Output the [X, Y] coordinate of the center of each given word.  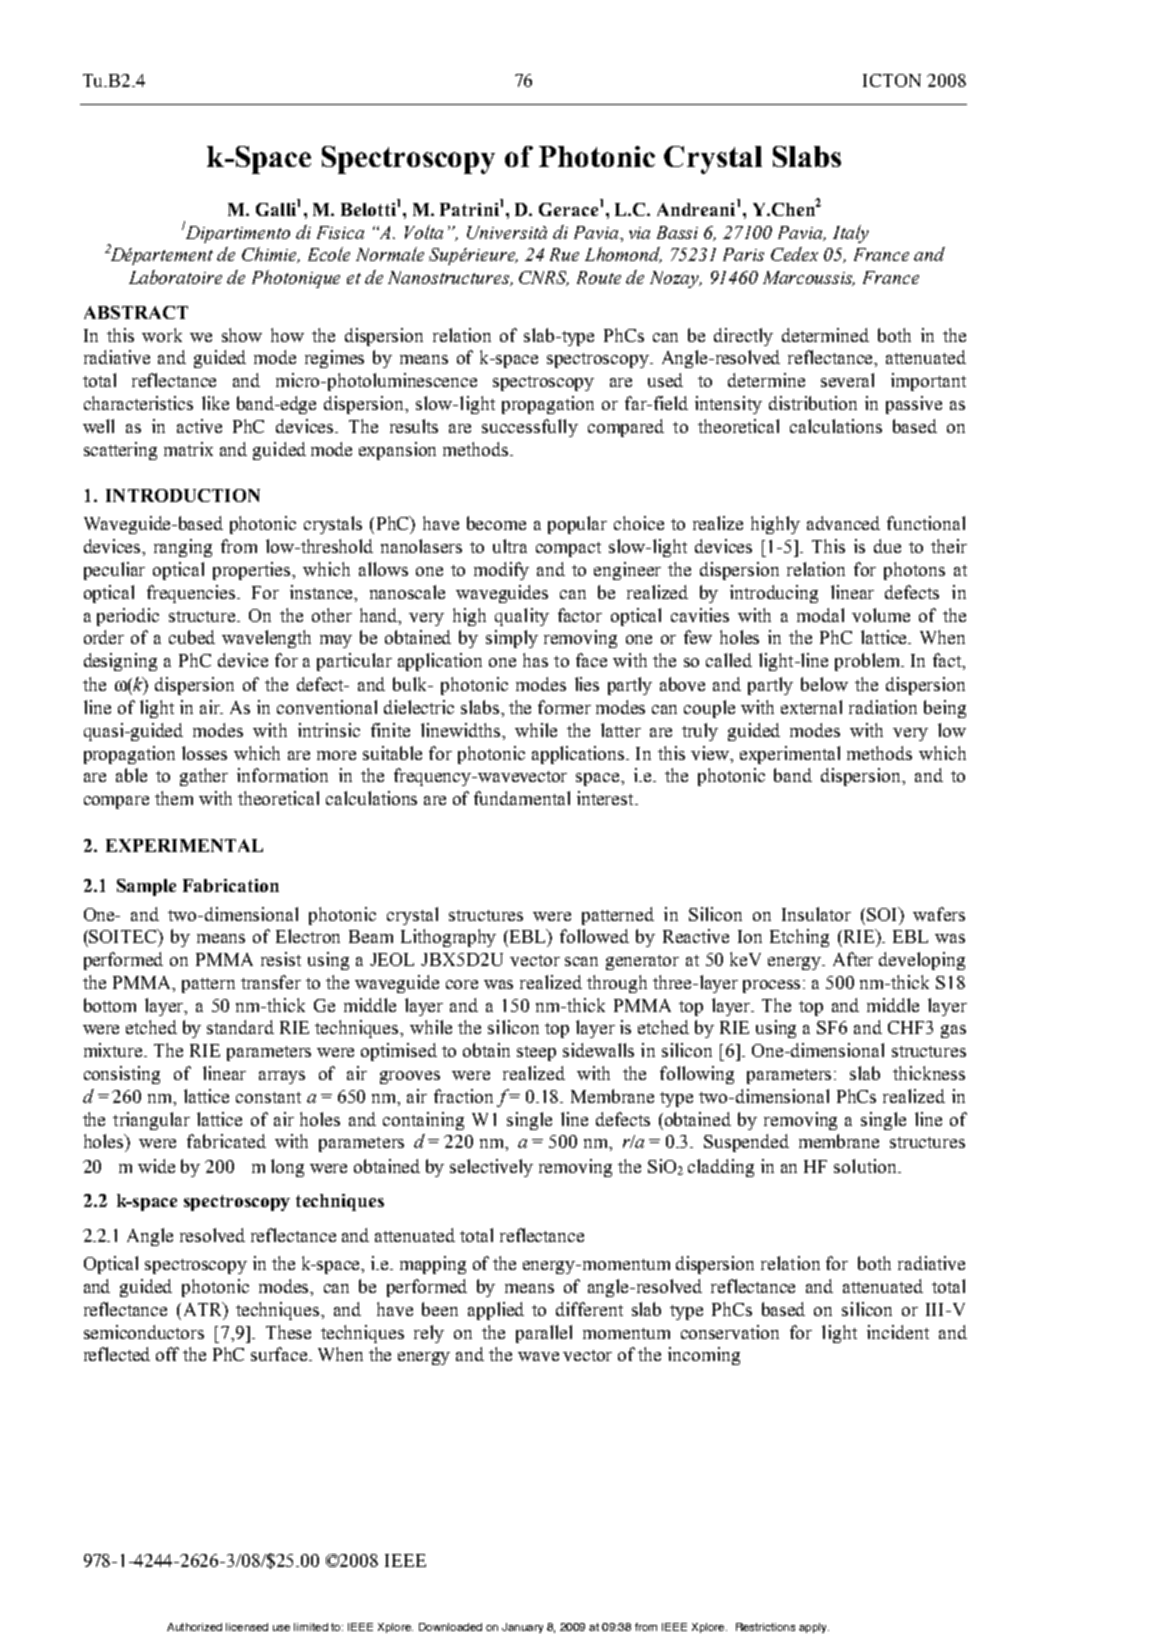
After [853, 959]
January [522, 1628]
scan [581, 961]
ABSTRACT [136, 312]
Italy [851, 234]
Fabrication [231, 885]
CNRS [544, 278]
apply [814, 1628]
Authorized [194, 1627]
